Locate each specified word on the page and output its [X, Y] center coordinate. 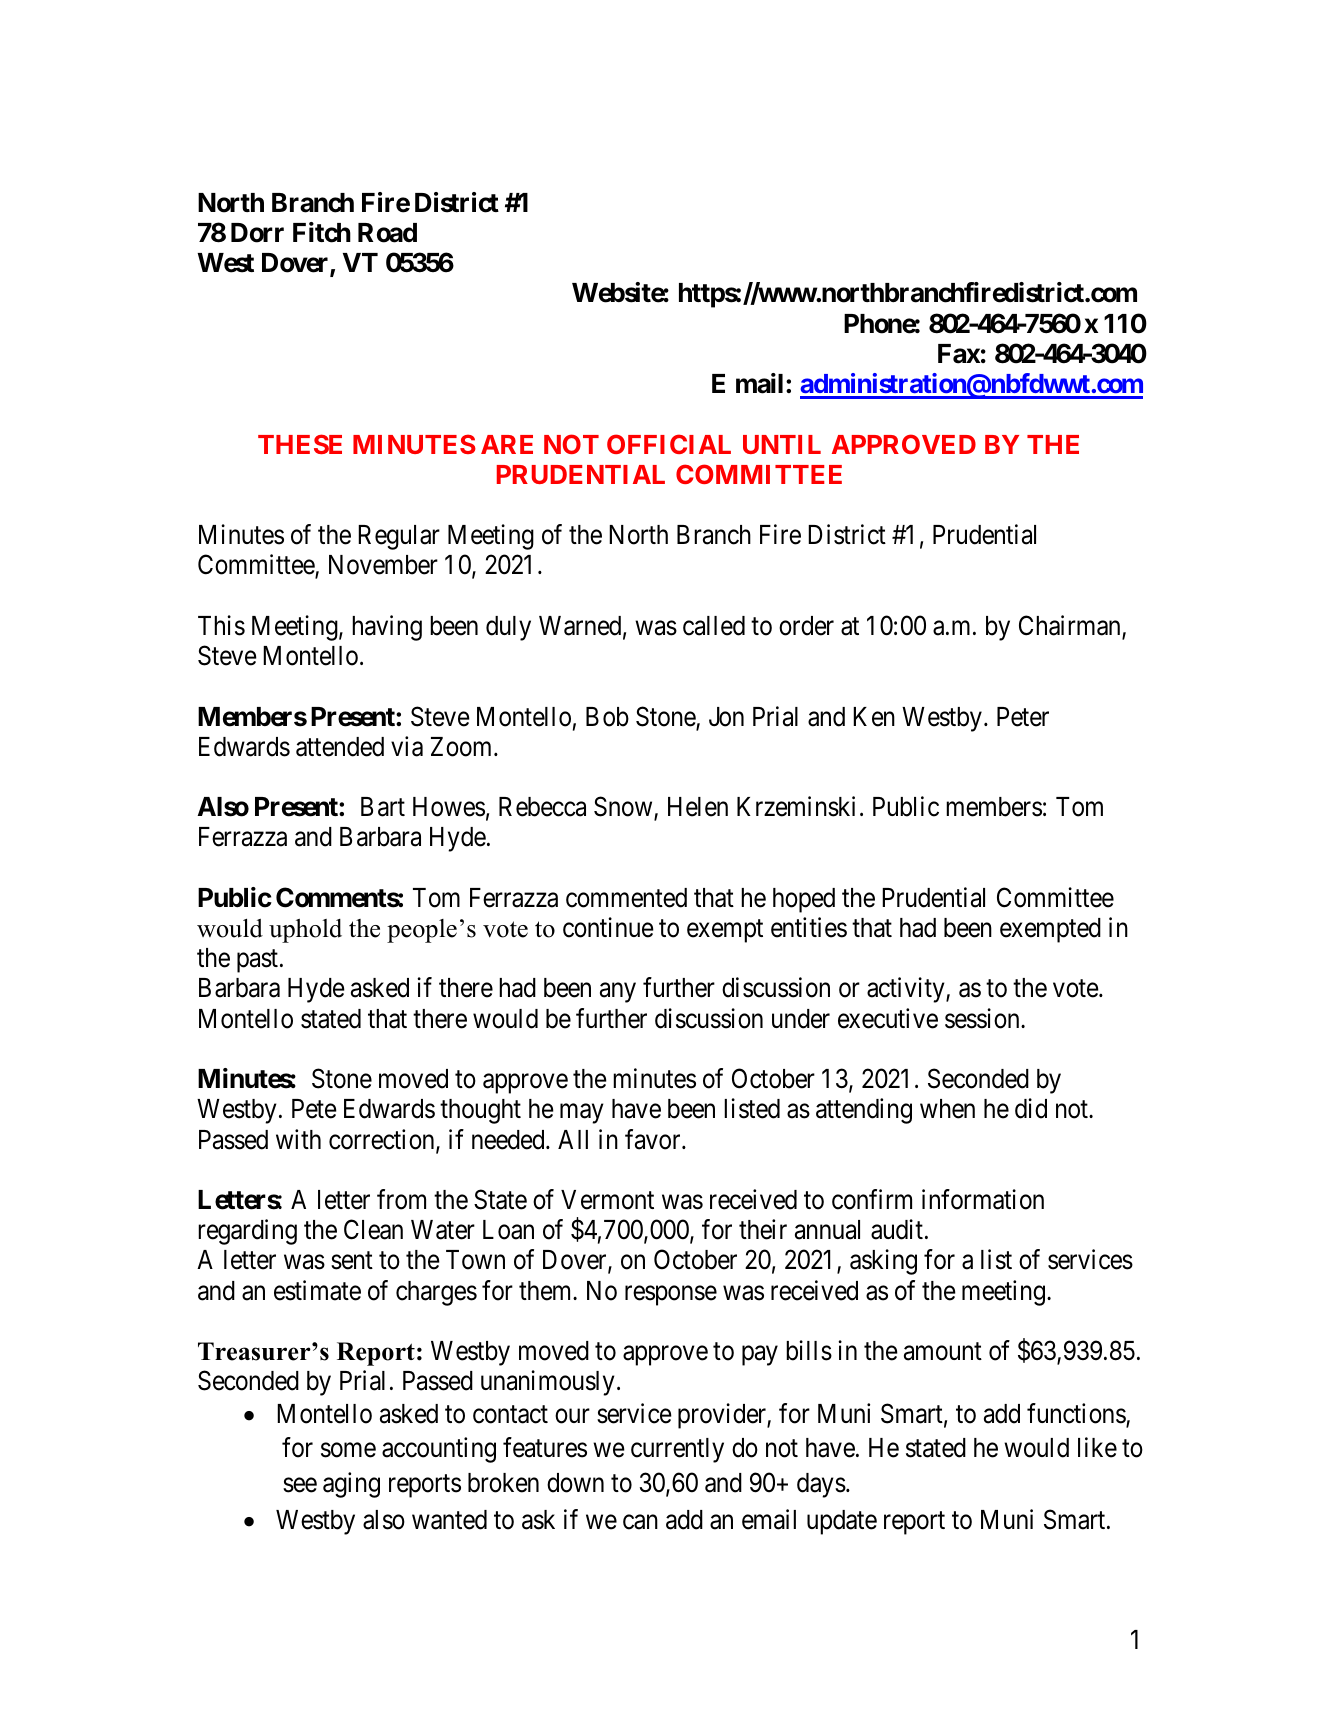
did [1031, 1108]
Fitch [322, 232]
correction [383, 1140]
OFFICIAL [669, 444]
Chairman [1071, 626]
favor [654, 1139]
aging [351, 1485]
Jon [726, 717]
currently [677, 1450]
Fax [959, 354]
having [387, 628]
